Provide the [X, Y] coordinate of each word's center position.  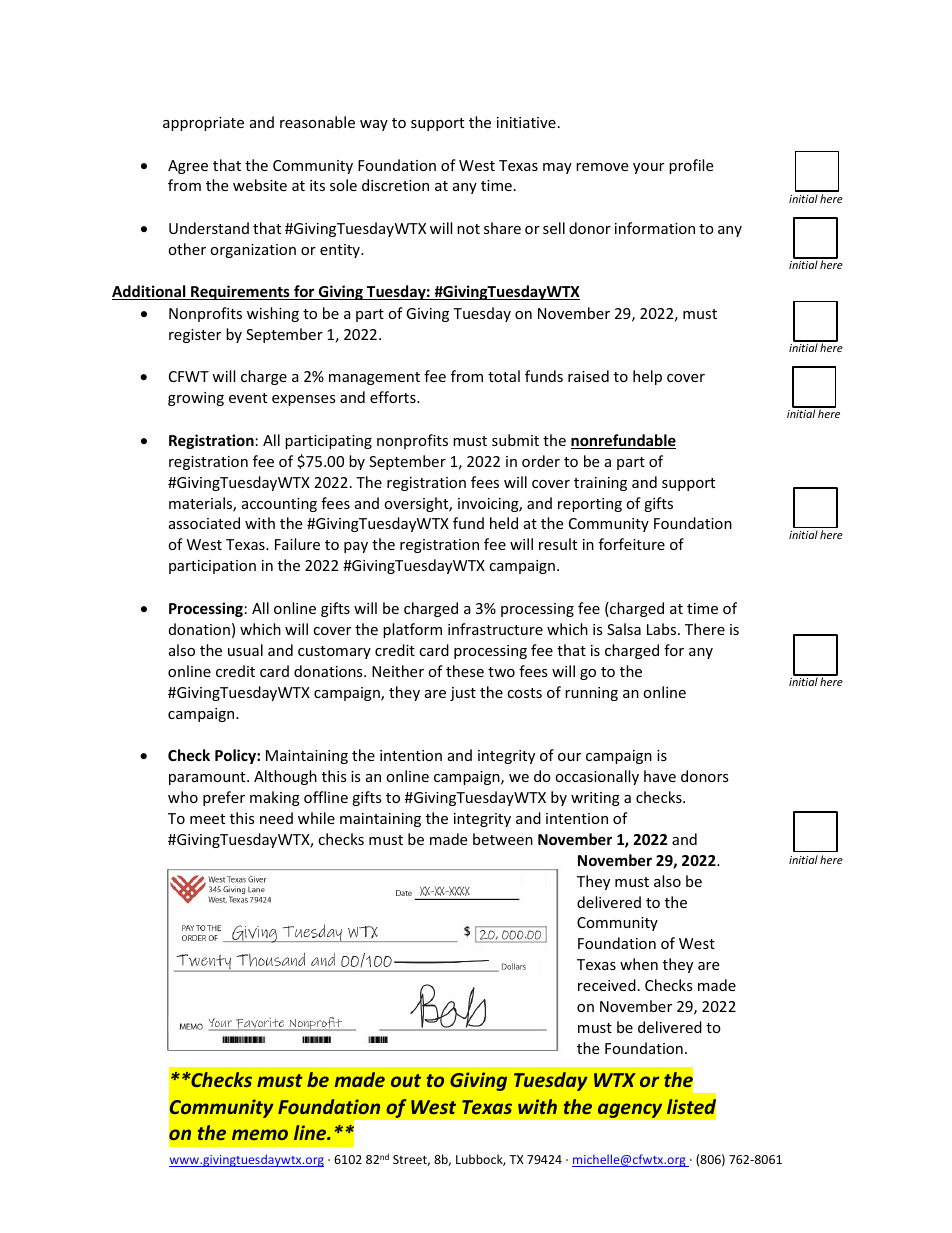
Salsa [624, 629]
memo [260, 1134]
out [406, 1080]
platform [412, 630]
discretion [395, 185]
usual [245, 650]
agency [630, 1110]
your [648, 168]
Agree [188, 167]
